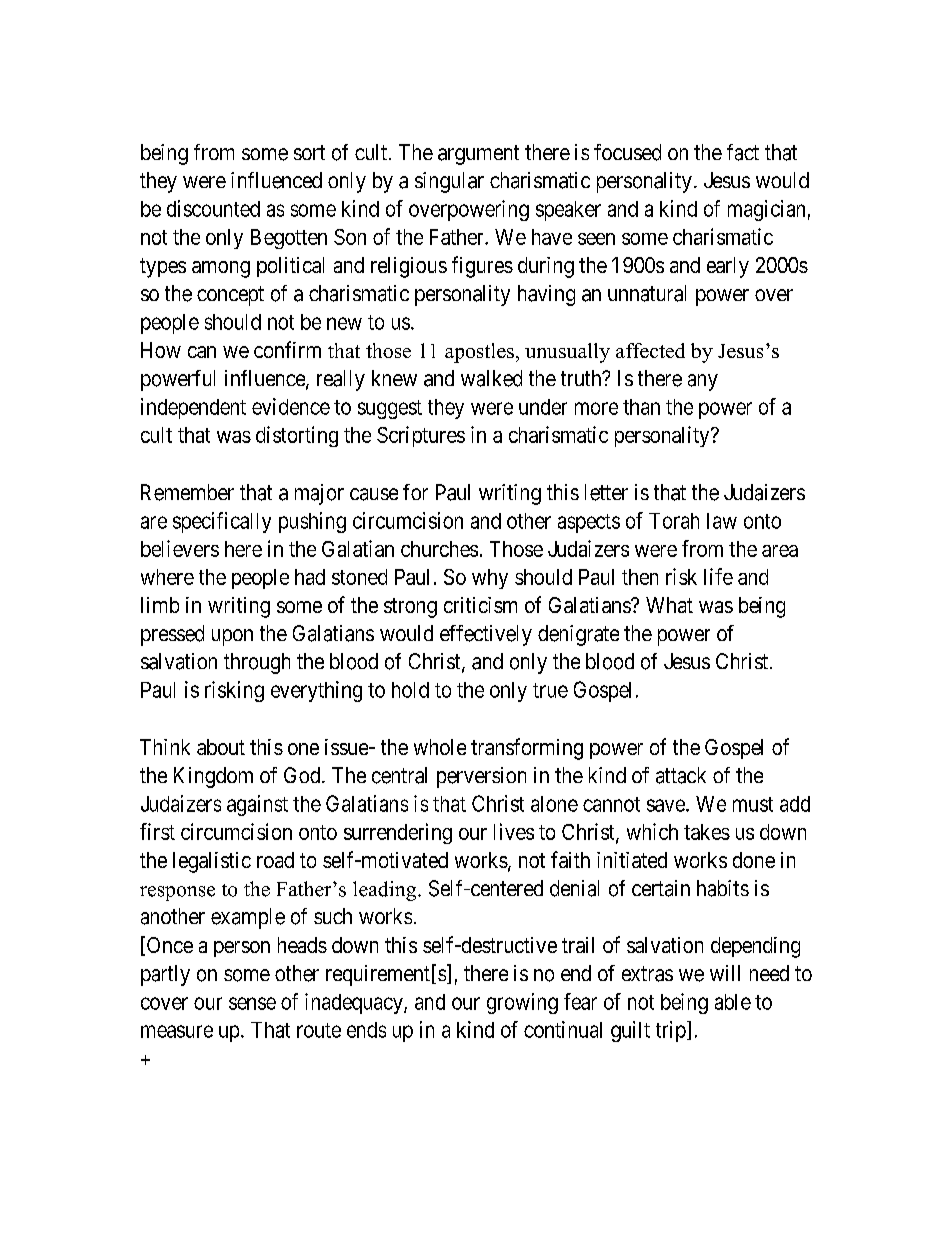  Describe the element at coordinates (681, 775) in the screenshot. I see `attack` at that location.
